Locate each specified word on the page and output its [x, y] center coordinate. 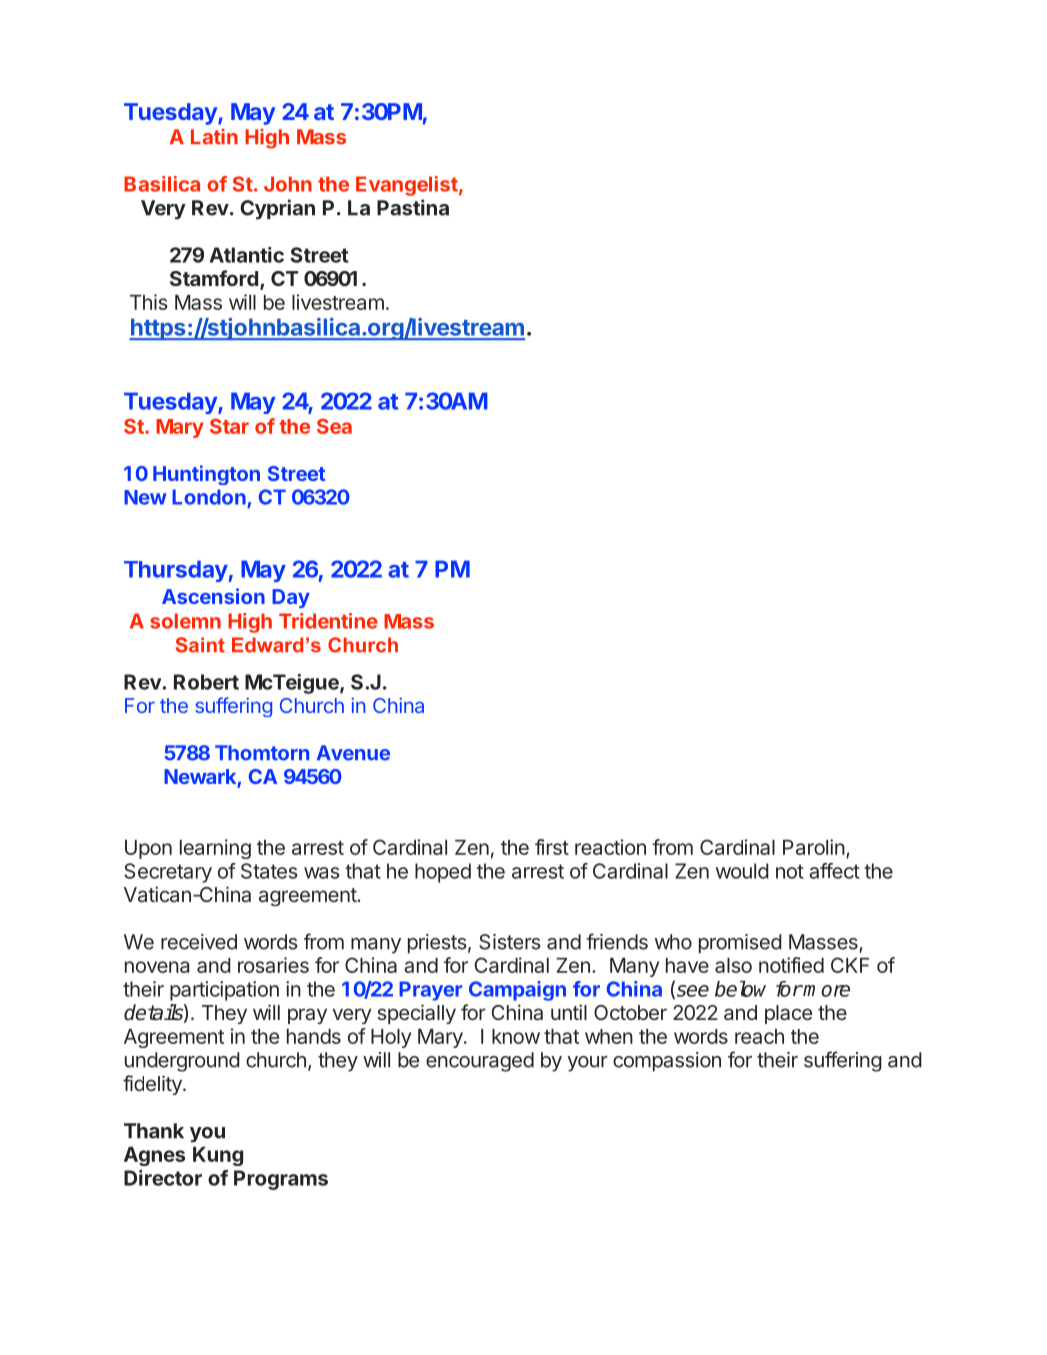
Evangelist [407, 186]
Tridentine [328, 621]
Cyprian [277, 209]
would [742, 871]
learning [215, 849]
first [552, 847]
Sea [334, 426]
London [209, 497]
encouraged [480, 1062]
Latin [214, 136]
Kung [218, 1156]
